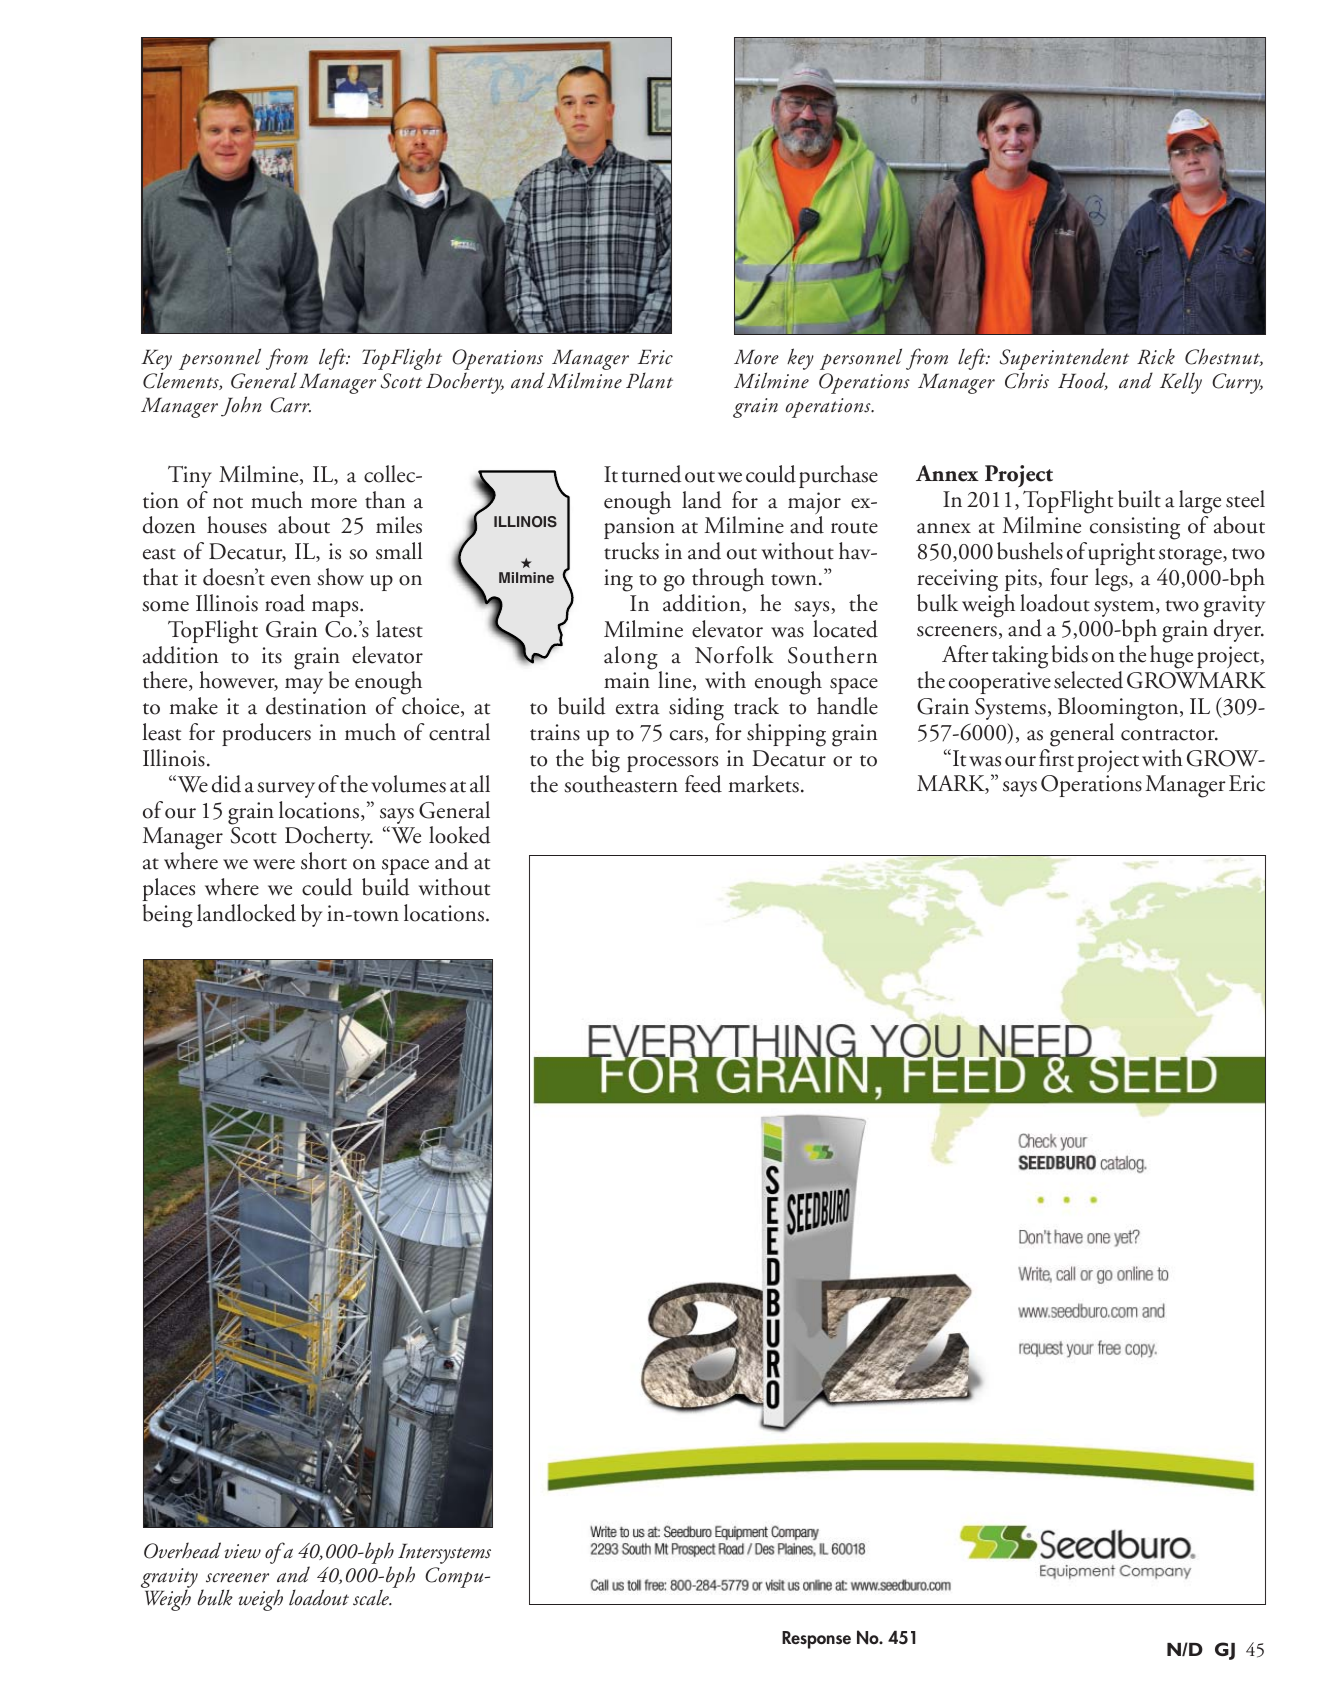  Describe the element at coordinates (649, 380) in the page. I see `Plant` at that location.
